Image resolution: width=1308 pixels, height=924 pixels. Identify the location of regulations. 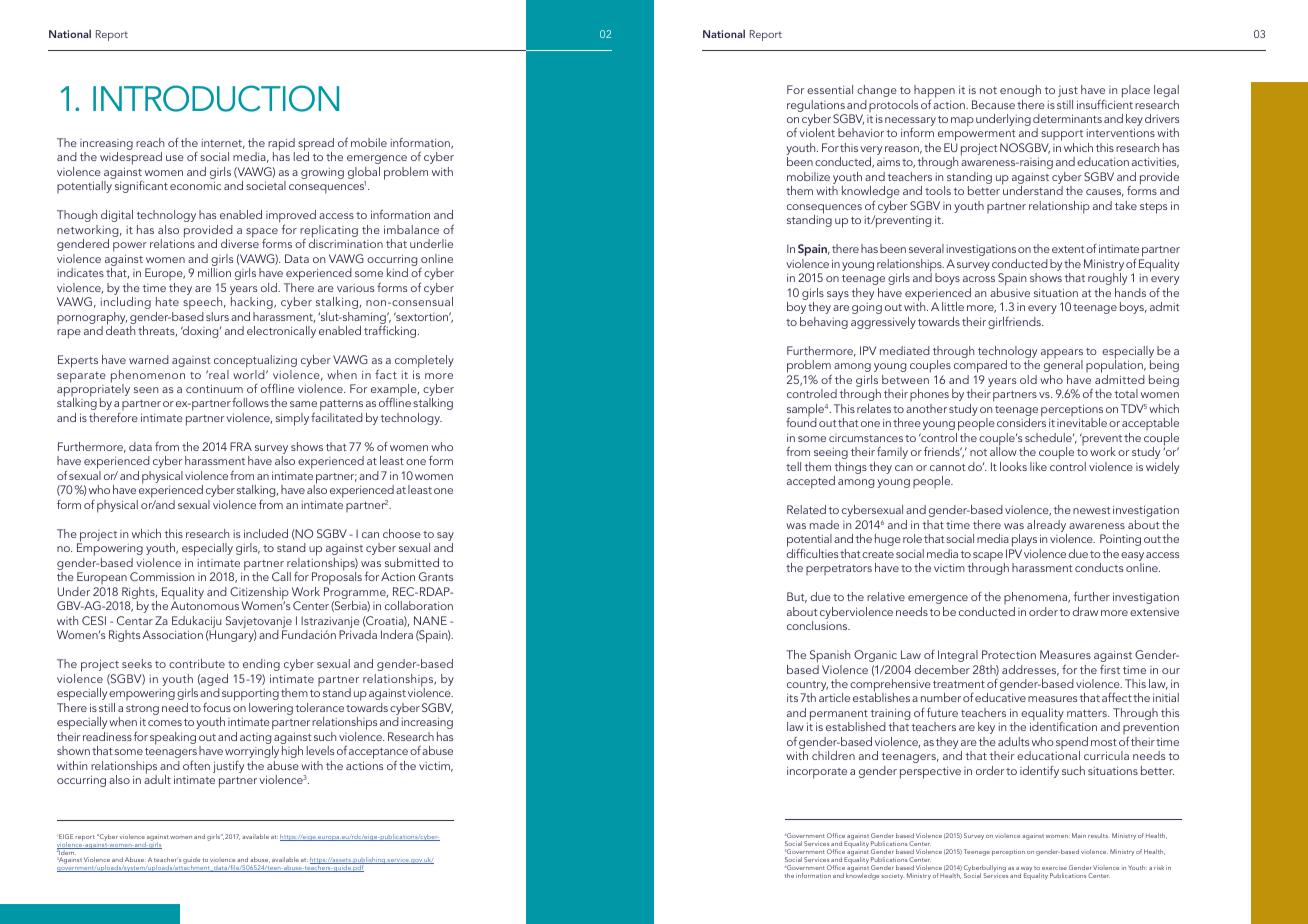
(816, 106).
